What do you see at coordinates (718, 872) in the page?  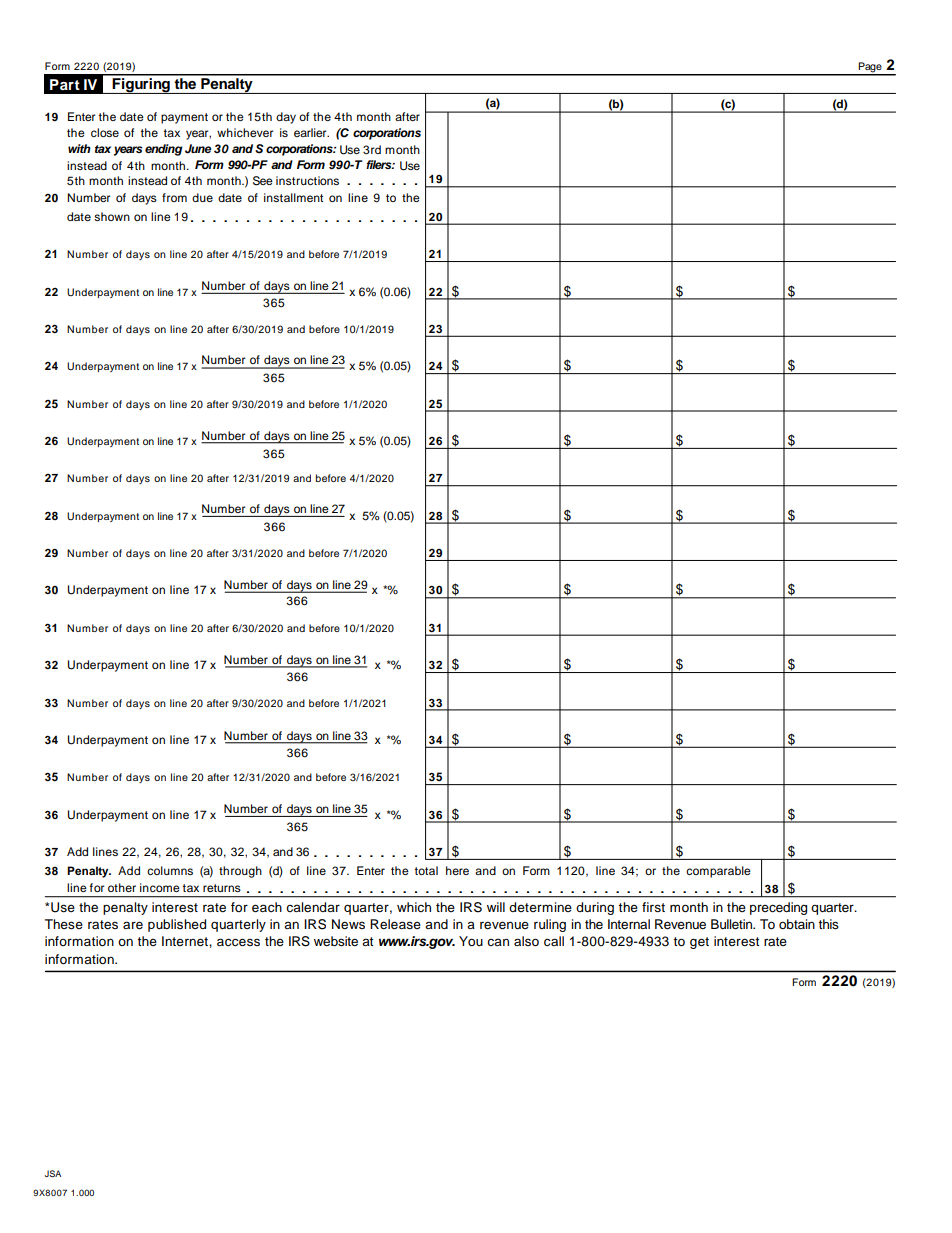 I see `comparable` at bounding box center [718, 872].
